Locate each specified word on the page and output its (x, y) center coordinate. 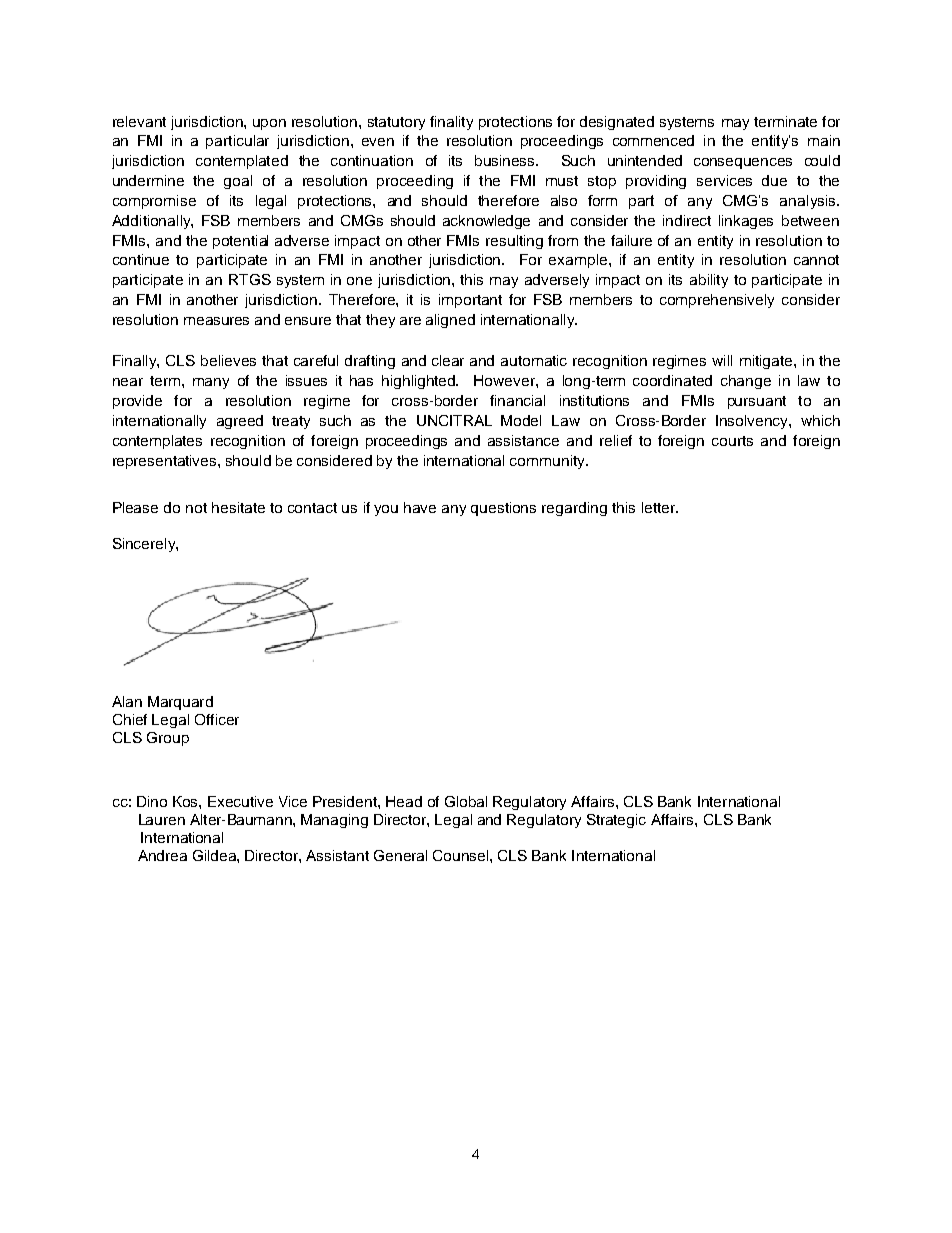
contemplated (242, 162)
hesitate (238, 507)
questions (503, 509)
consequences (743, 163)
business (506, 160)
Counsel (460, 855)
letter (660, 507)
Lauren (162, 819)
